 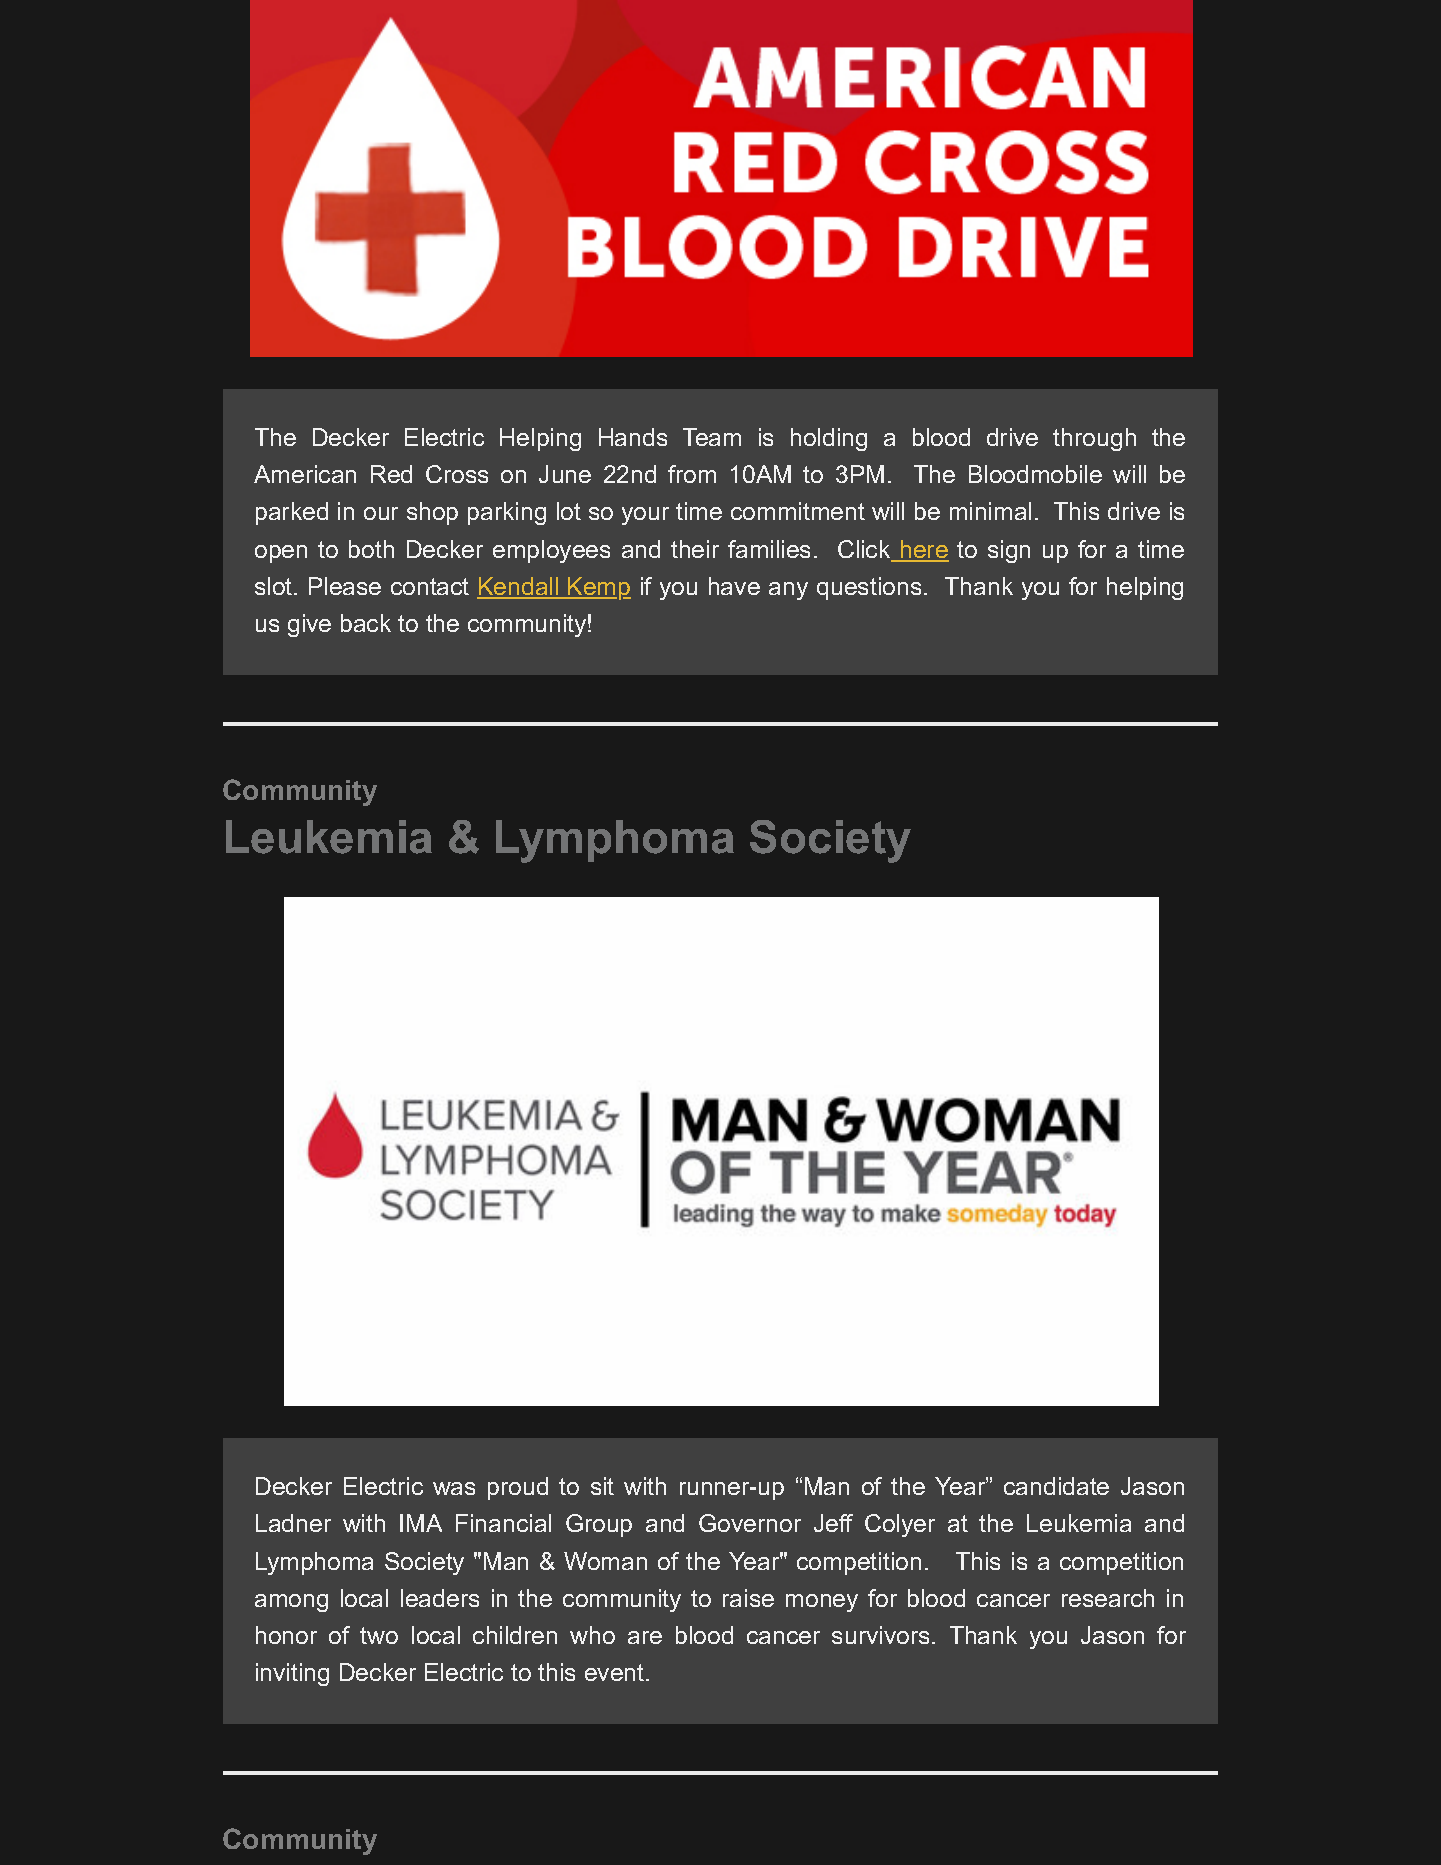 What do you see at coordinates (692, 474) in the screenshot?
I see `from` at bounding box center [692, 474].
